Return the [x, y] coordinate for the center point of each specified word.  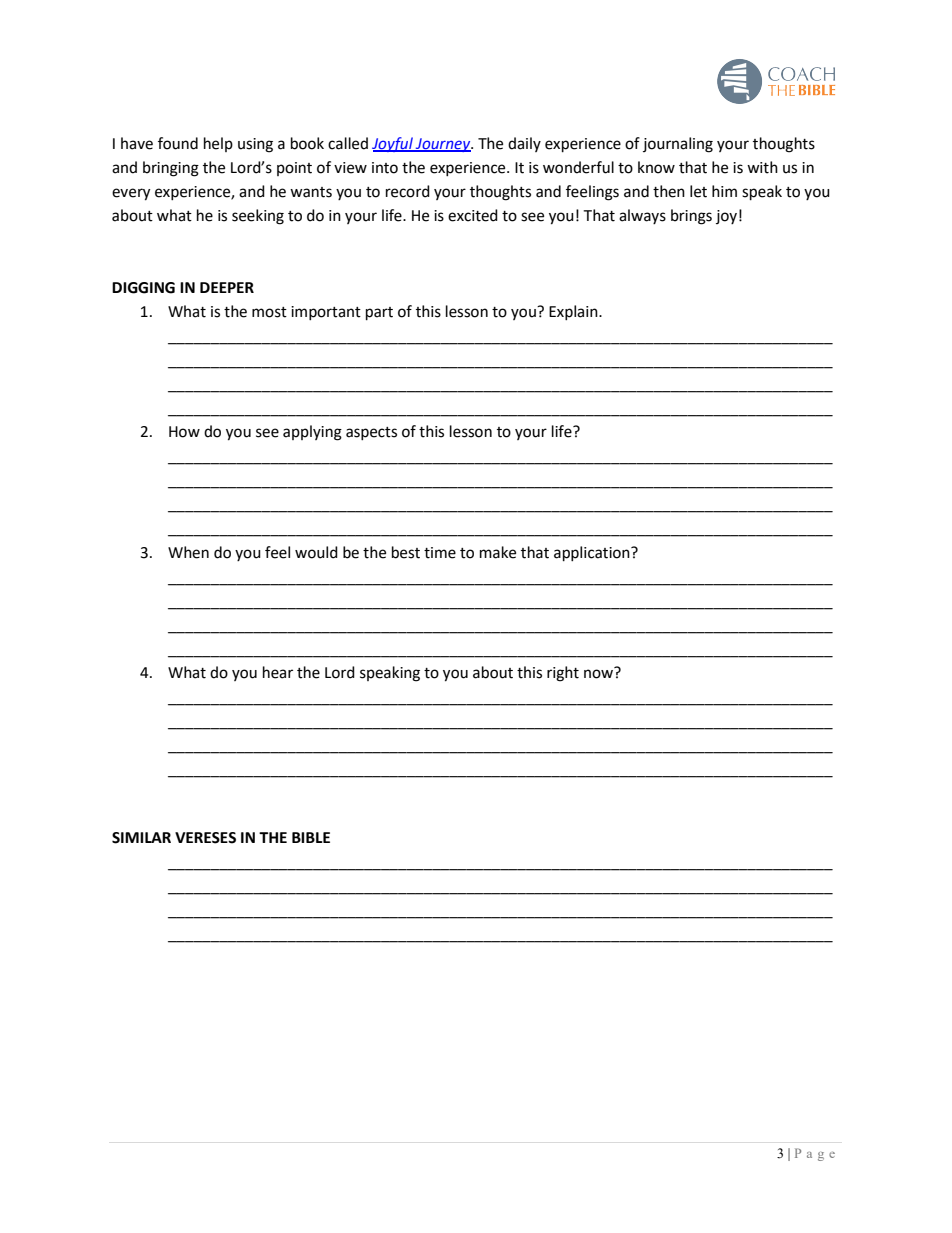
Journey [443, 145]
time [440, 553]
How [184, 432]
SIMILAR [141, 838]
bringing [171, 169]
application [593, 554]
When [188, 552]
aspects [371, 433]
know [656, 167]
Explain [574, 312]
